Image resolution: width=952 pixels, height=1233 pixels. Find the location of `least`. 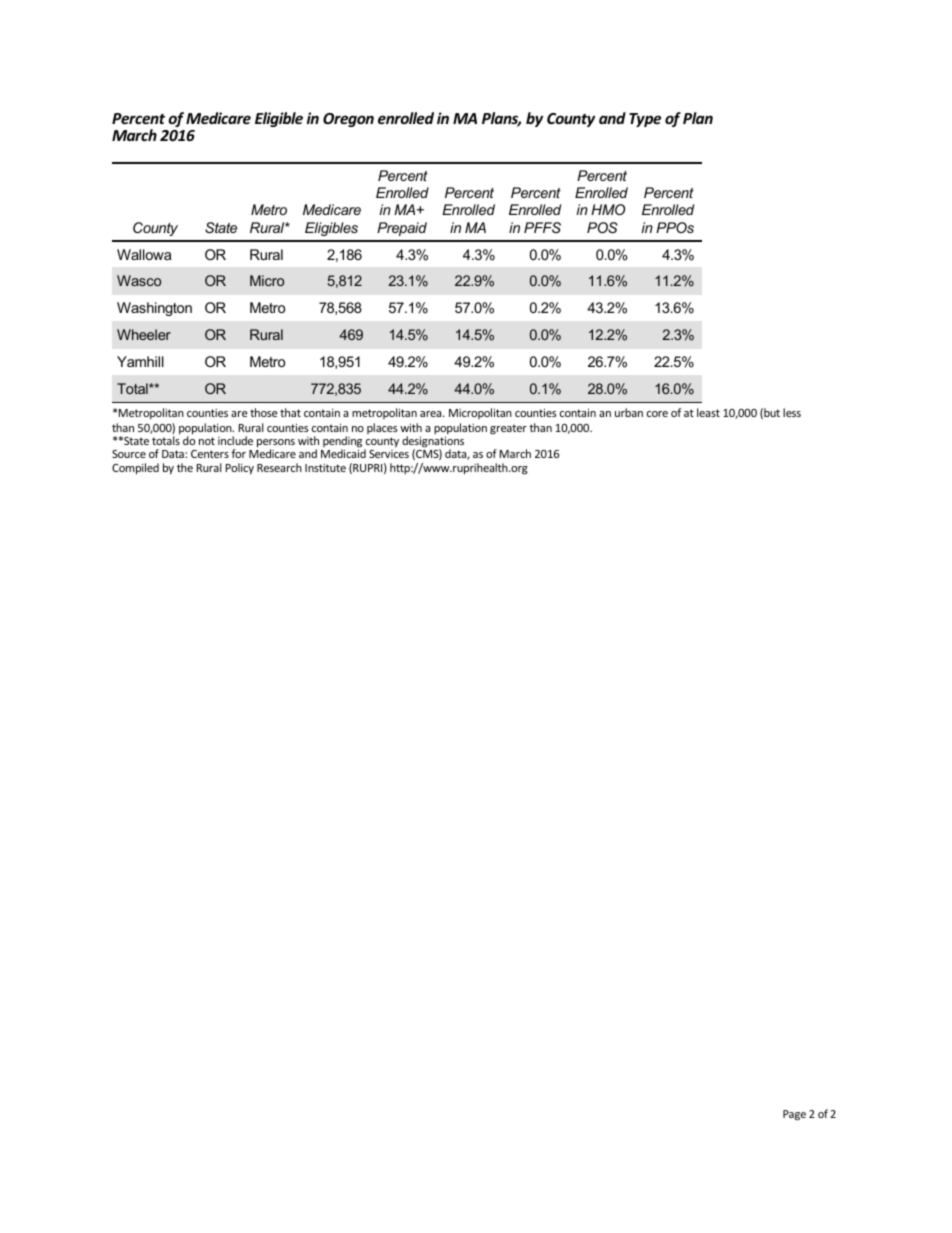

least is located at coordinates (708, 412).
